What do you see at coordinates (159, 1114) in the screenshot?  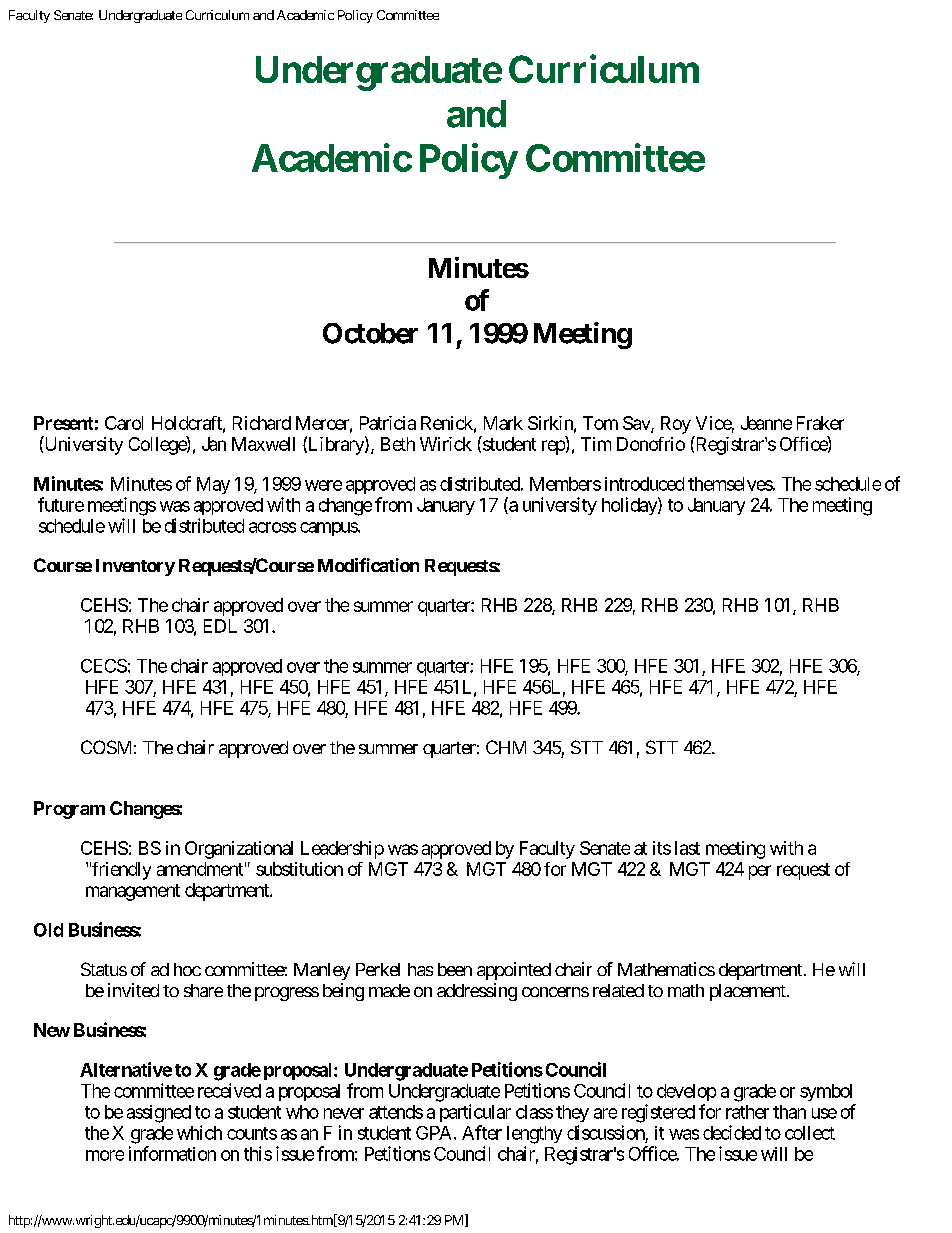 I see `assigned` at bounding box center [159, 1114].
